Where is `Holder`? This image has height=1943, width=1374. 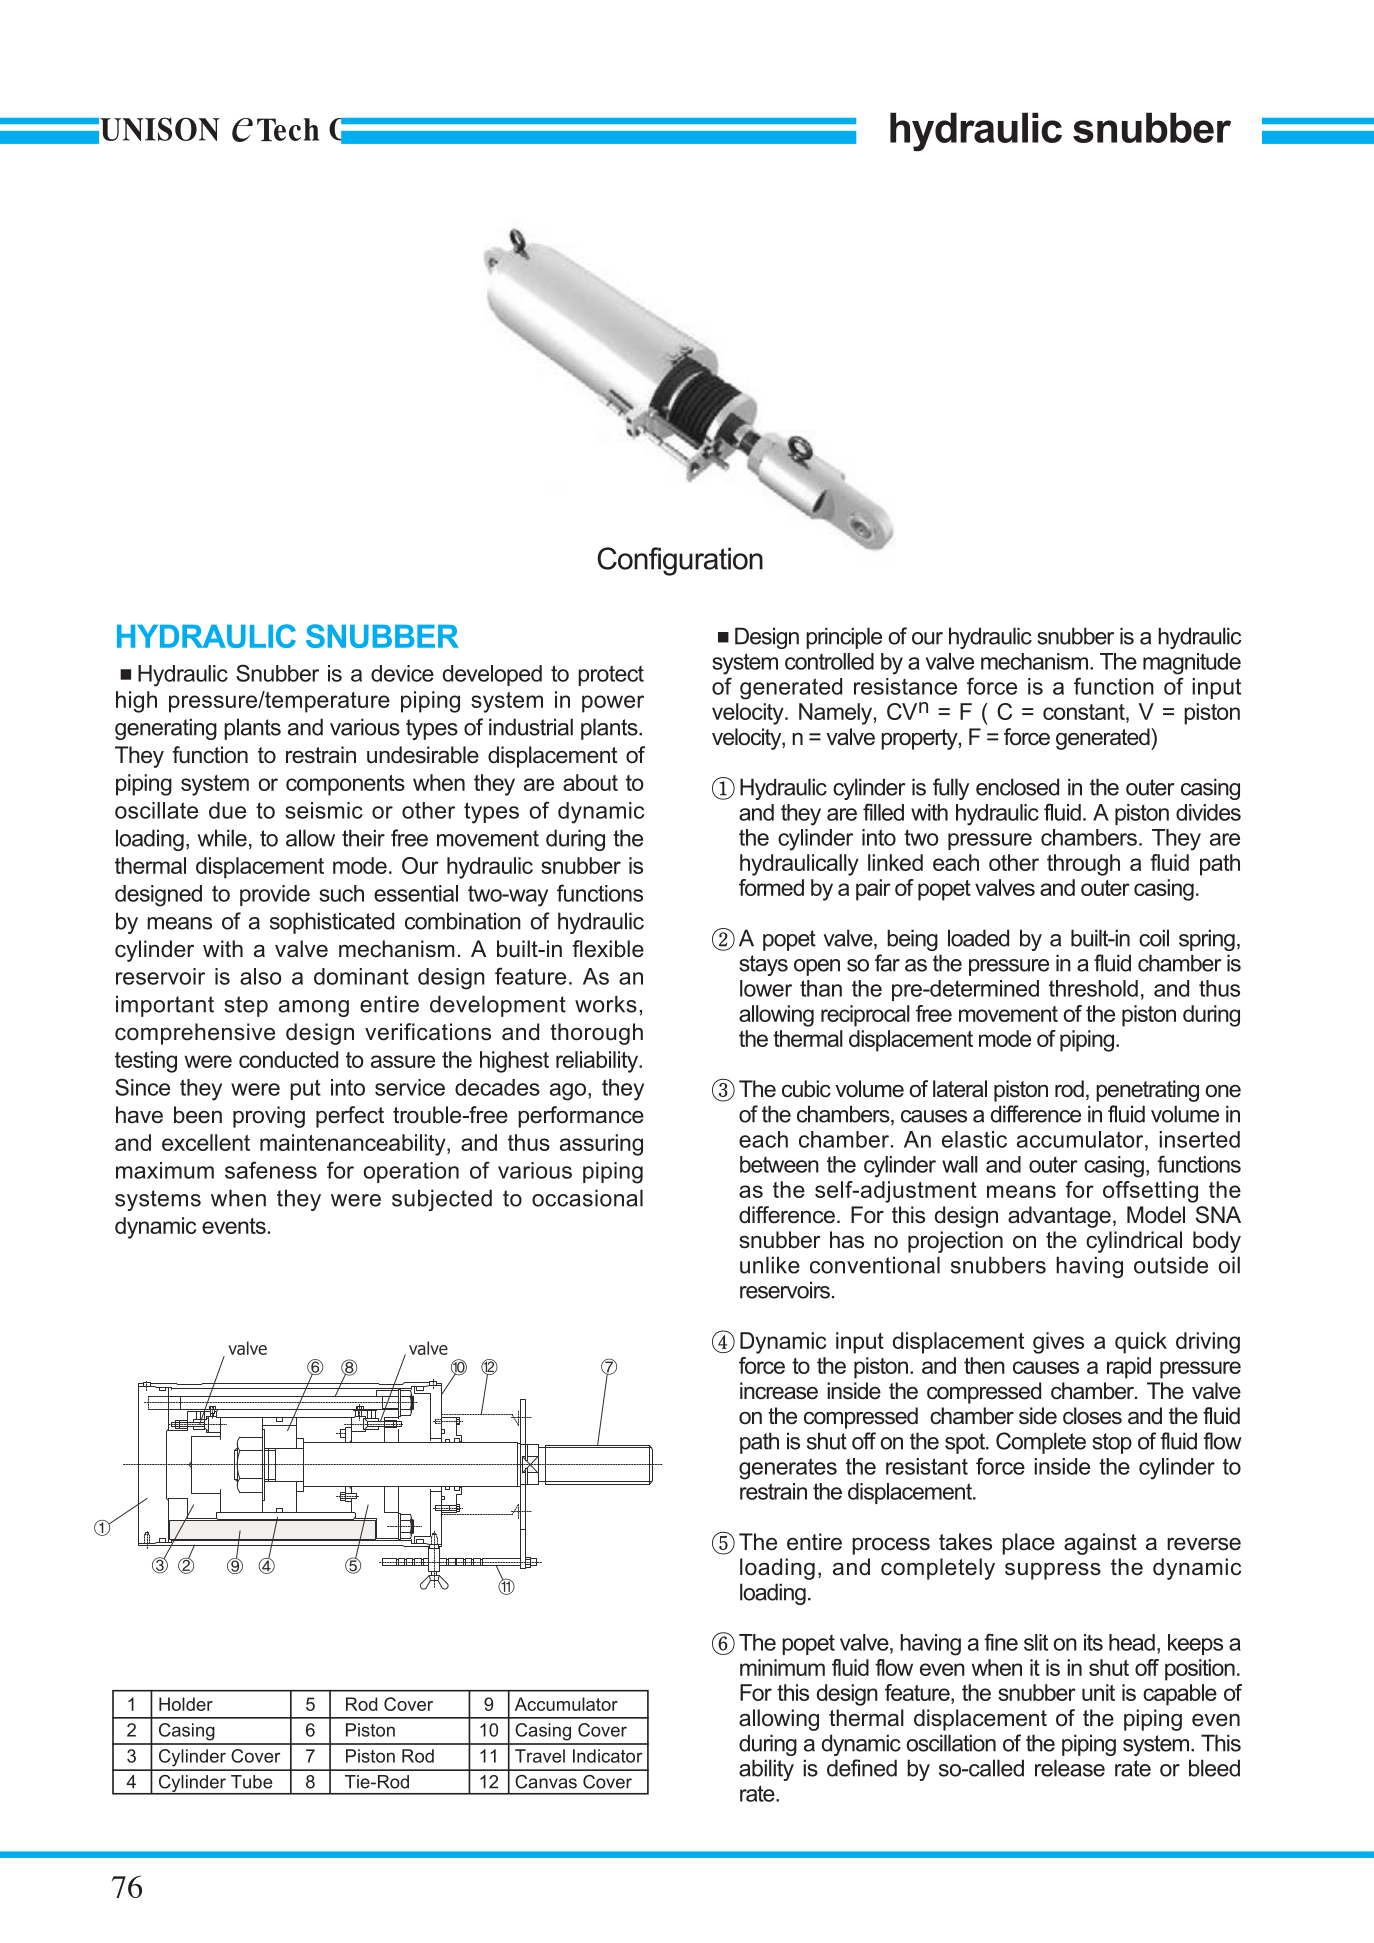 Holder is located at coordinates (186, 1704).
